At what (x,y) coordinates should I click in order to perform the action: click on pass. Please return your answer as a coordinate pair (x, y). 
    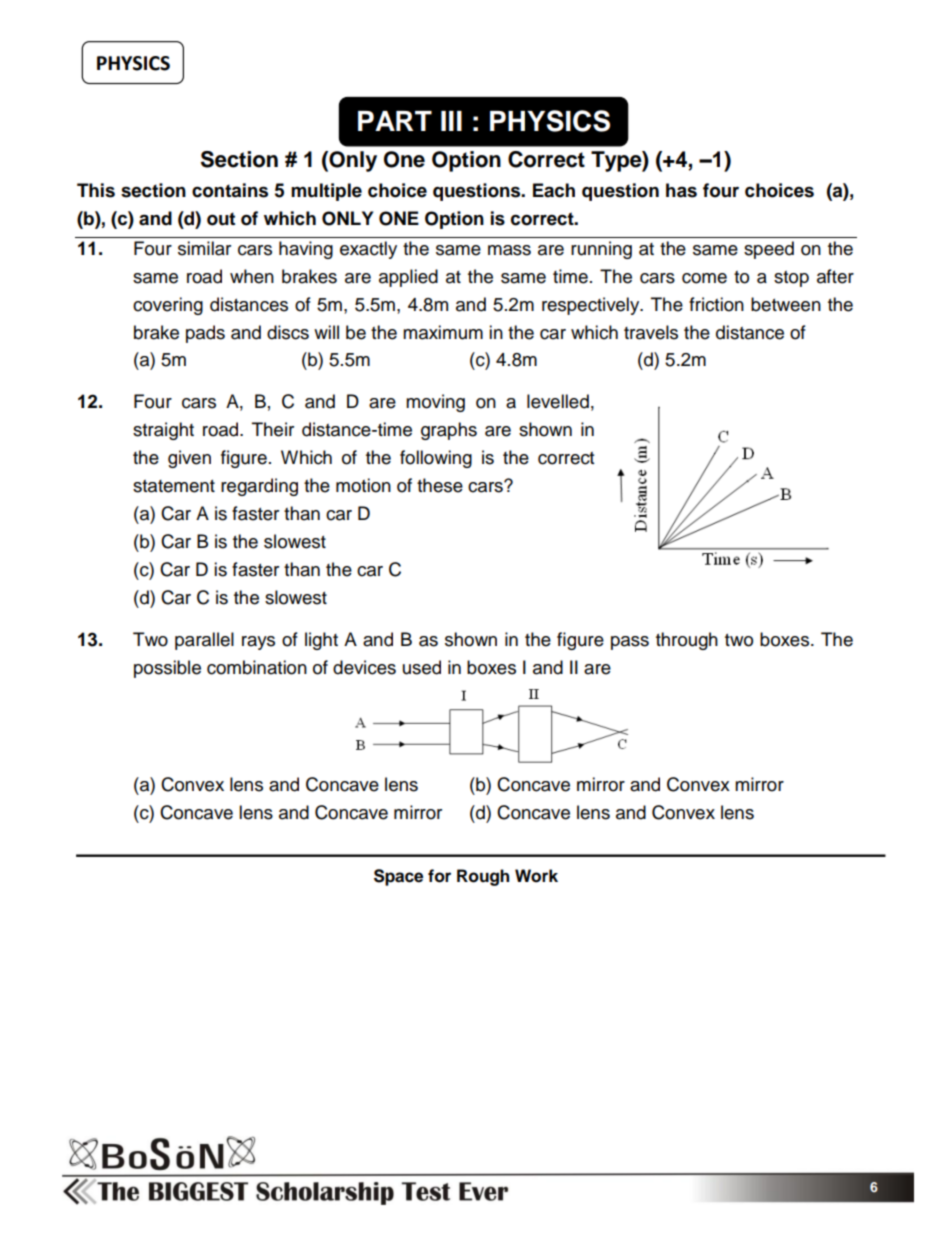
    Looking at the image, I should click on (630, 643).
